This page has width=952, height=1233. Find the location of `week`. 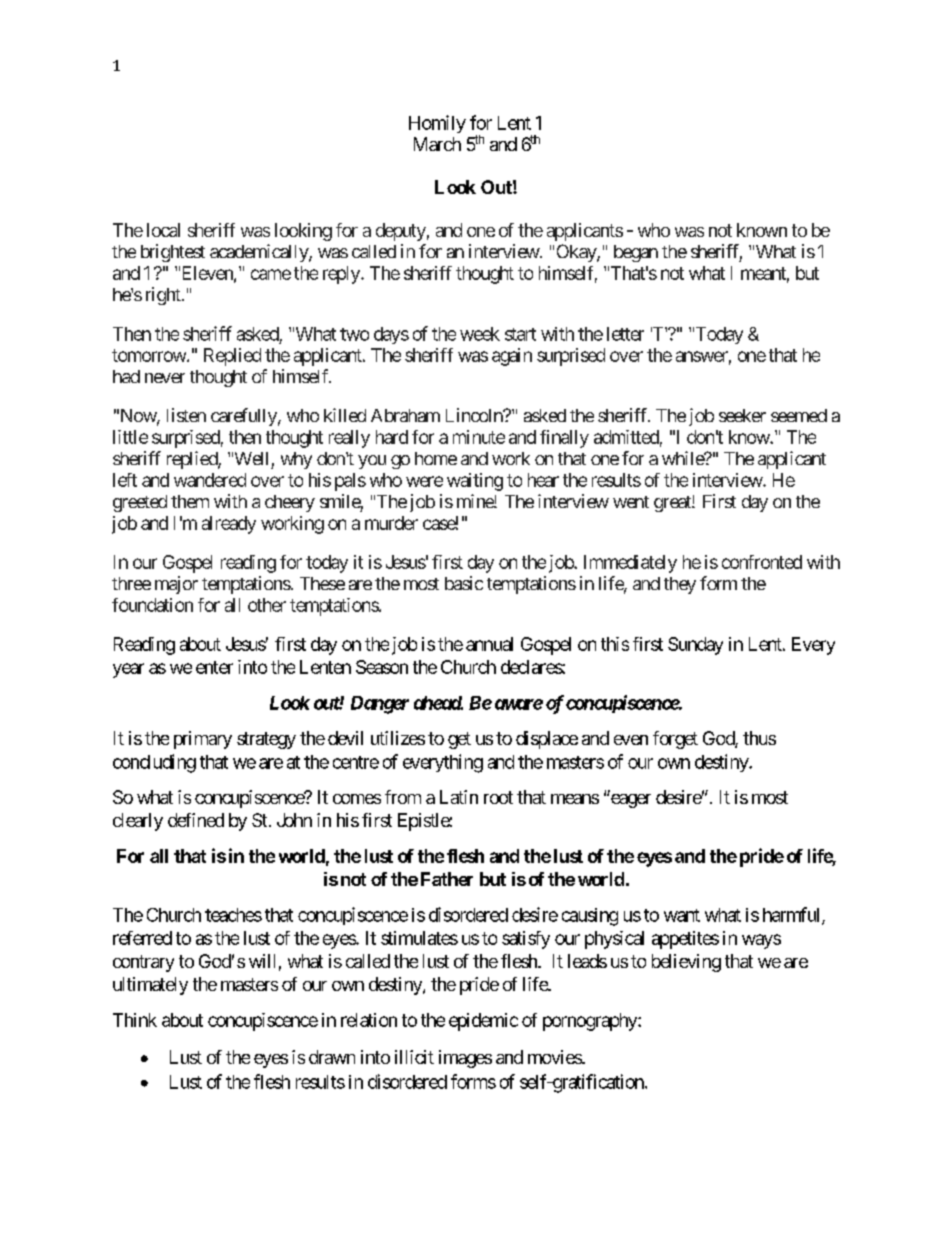

week is located at coordinates (480, 334).
